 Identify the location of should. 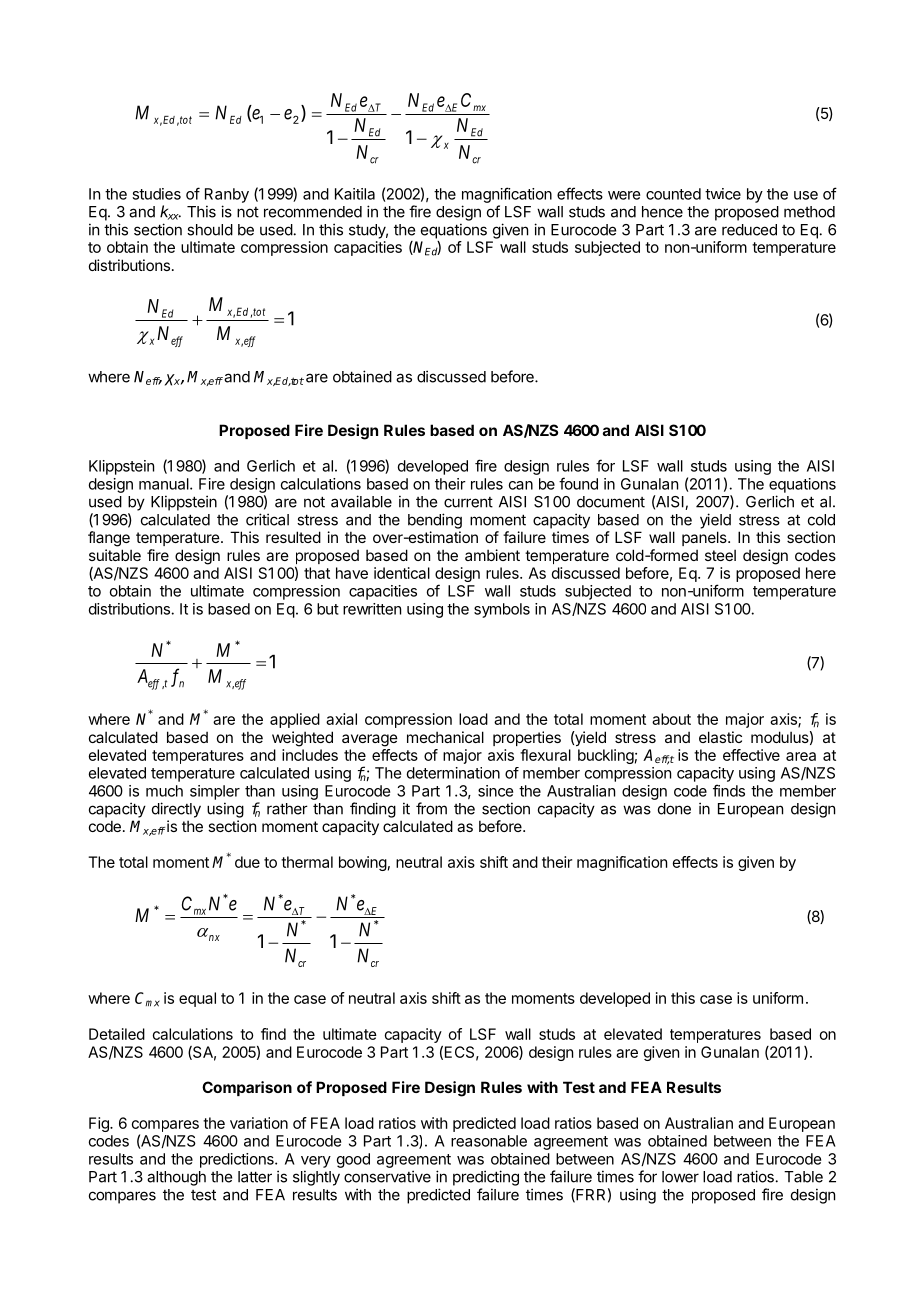
(210, 230).
